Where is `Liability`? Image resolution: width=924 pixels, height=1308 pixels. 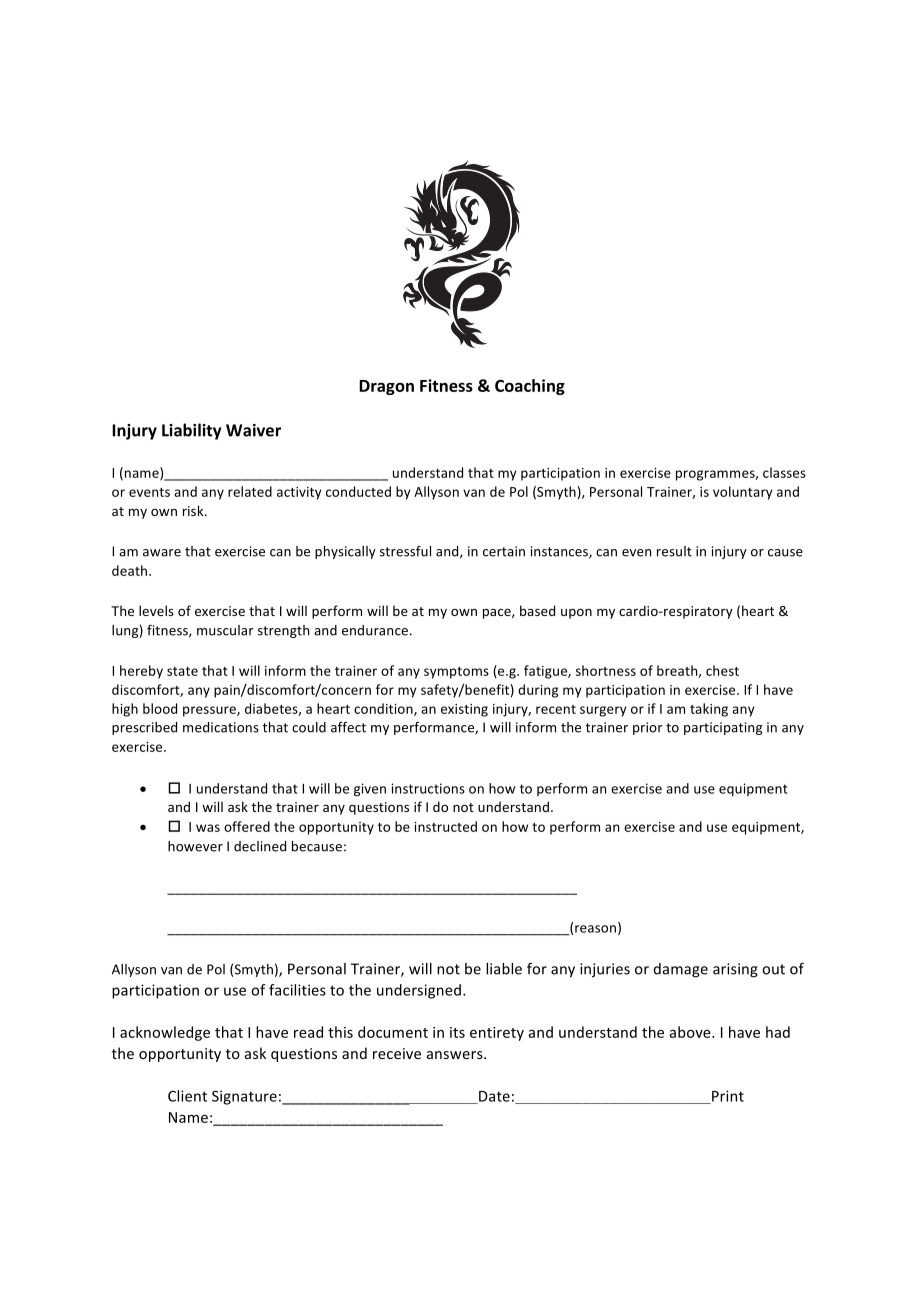
Liability is located at coordinates (192, 431).
